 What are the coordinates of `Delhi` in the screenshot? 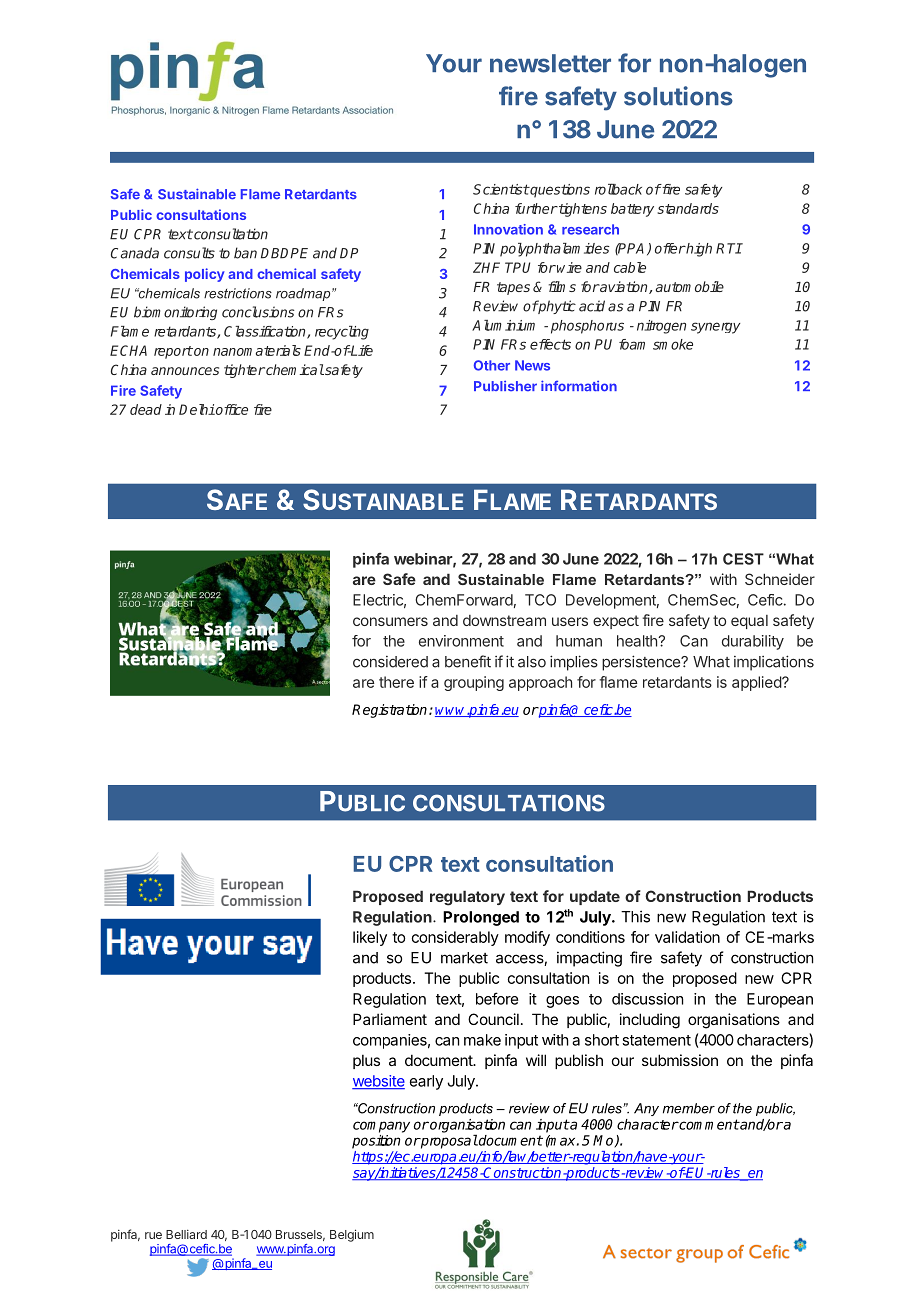 It's located at (197, 409).
